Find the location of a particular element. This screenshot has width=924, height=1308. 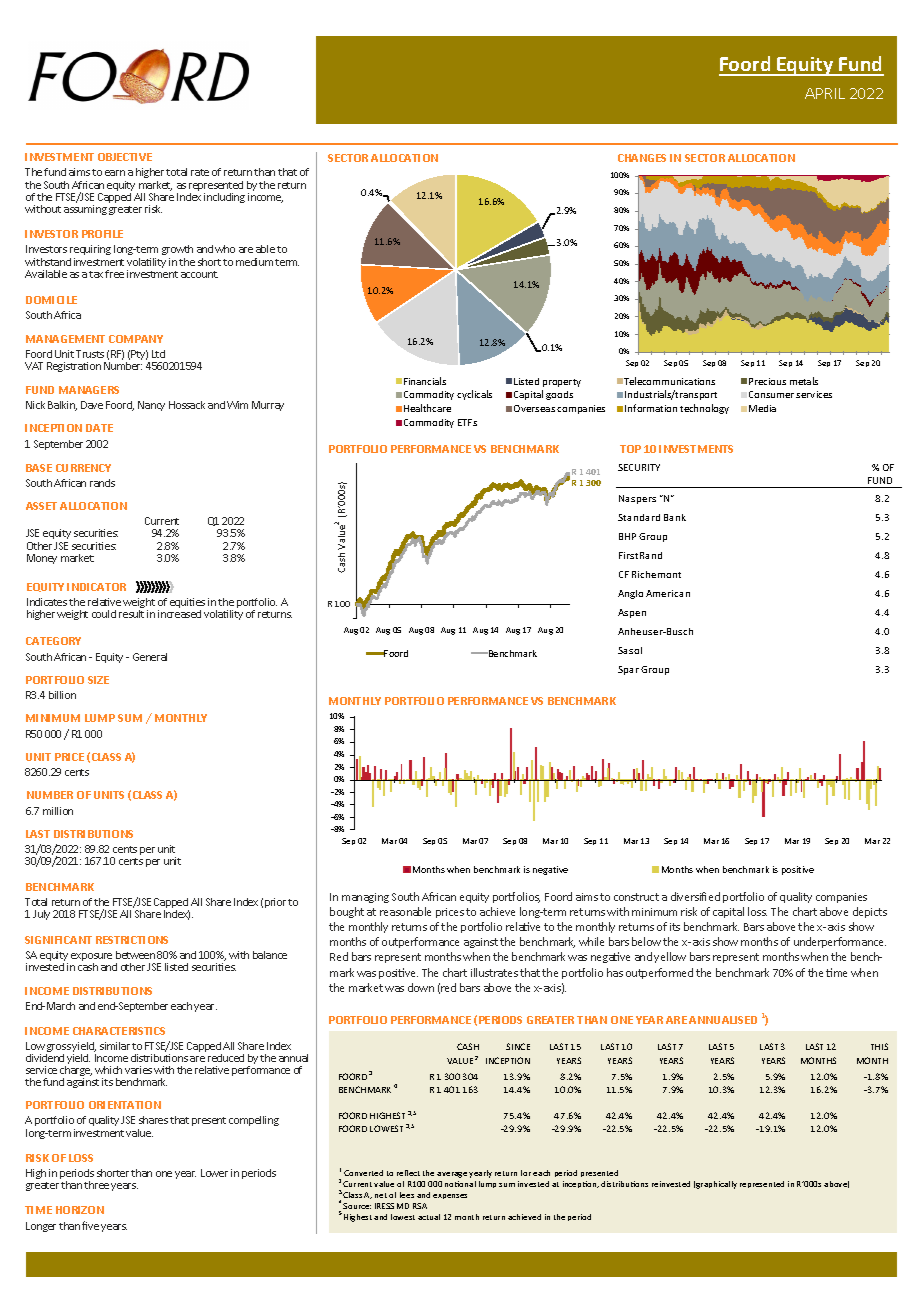

Consumer is located at coordinates (771, 394).
